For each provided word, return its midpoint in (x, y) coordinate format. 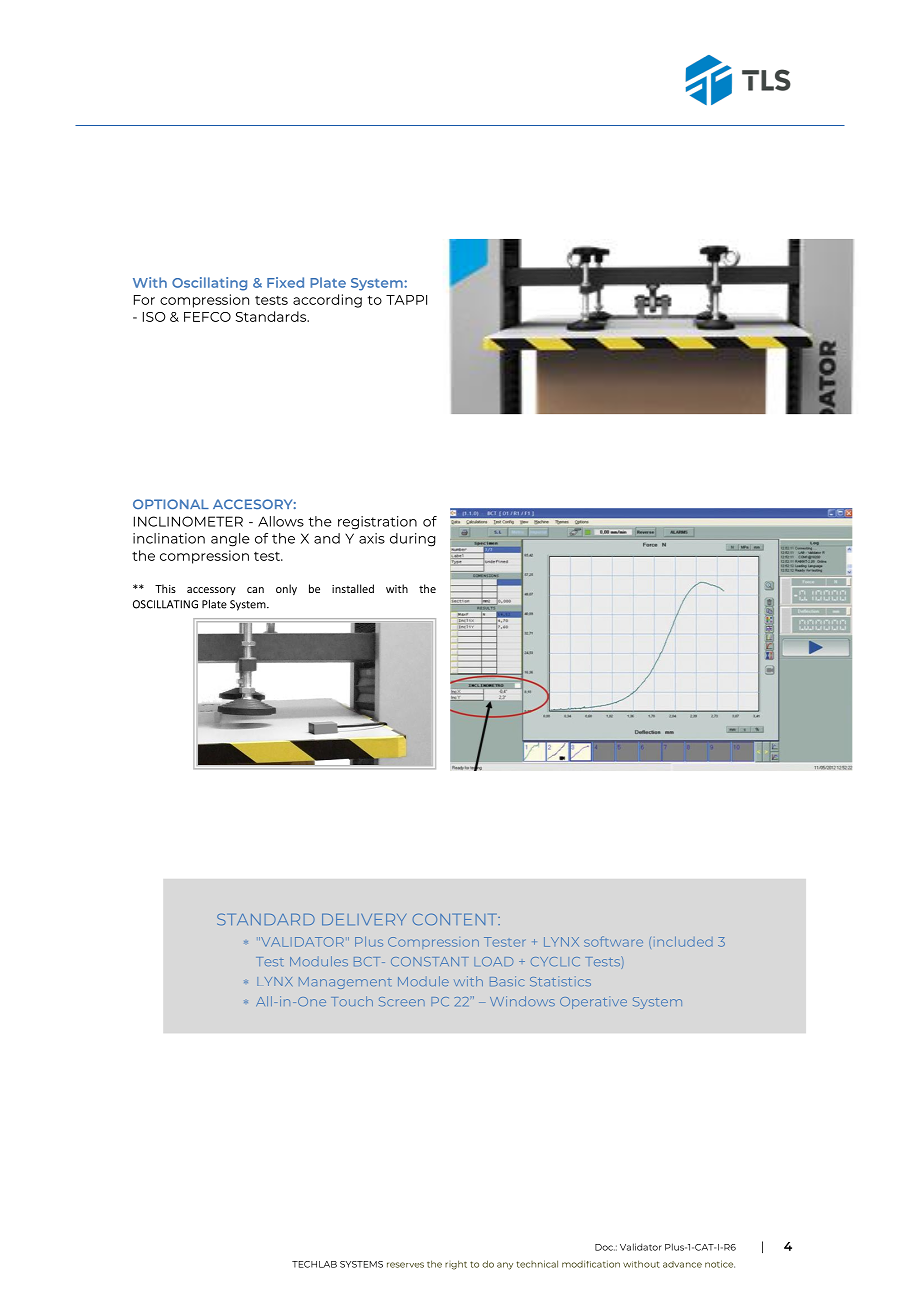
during (412, 540)
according (327, 301)
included (683, 942)
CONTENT (456, 919)
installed (353, 588)
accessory (211, 591)
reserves (405, 1265)
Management (345, 983)
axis (372, 538)
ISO (154, 317)
